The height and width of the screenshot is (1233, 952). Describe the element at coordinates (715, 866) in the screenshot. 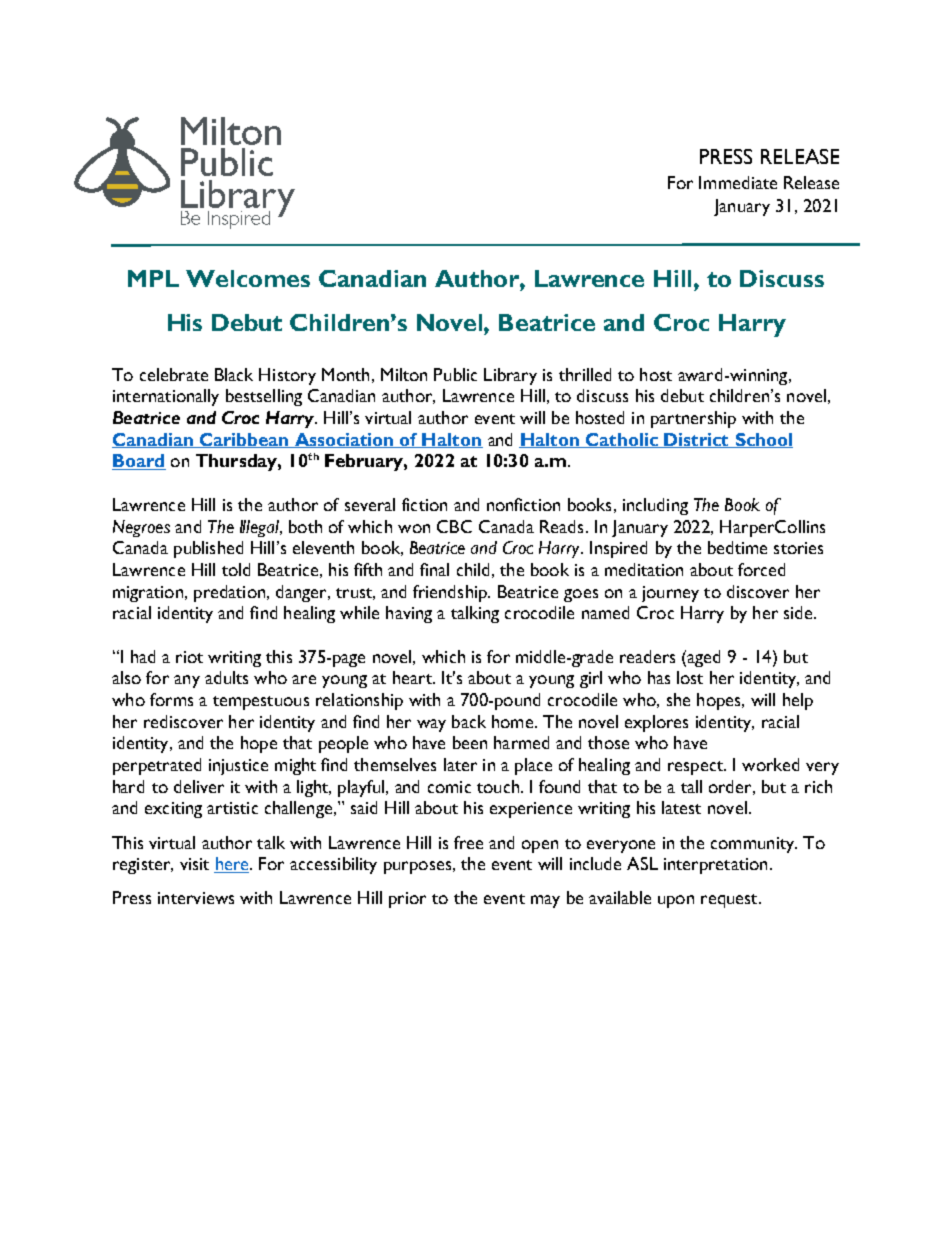

I see `interpretation` at that location.
